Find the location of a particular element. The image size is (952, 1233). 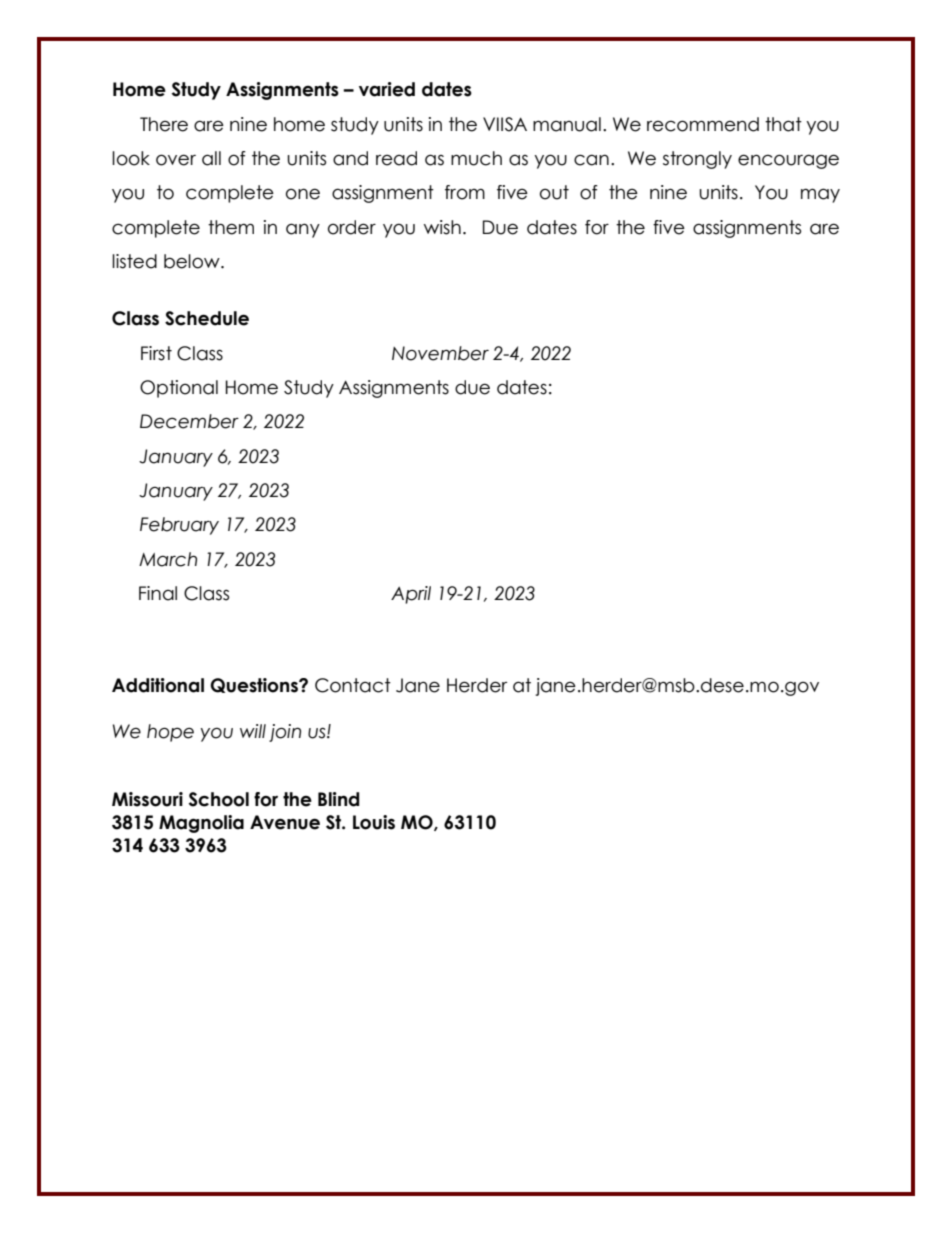

April is located at coordinates (411, 595).
